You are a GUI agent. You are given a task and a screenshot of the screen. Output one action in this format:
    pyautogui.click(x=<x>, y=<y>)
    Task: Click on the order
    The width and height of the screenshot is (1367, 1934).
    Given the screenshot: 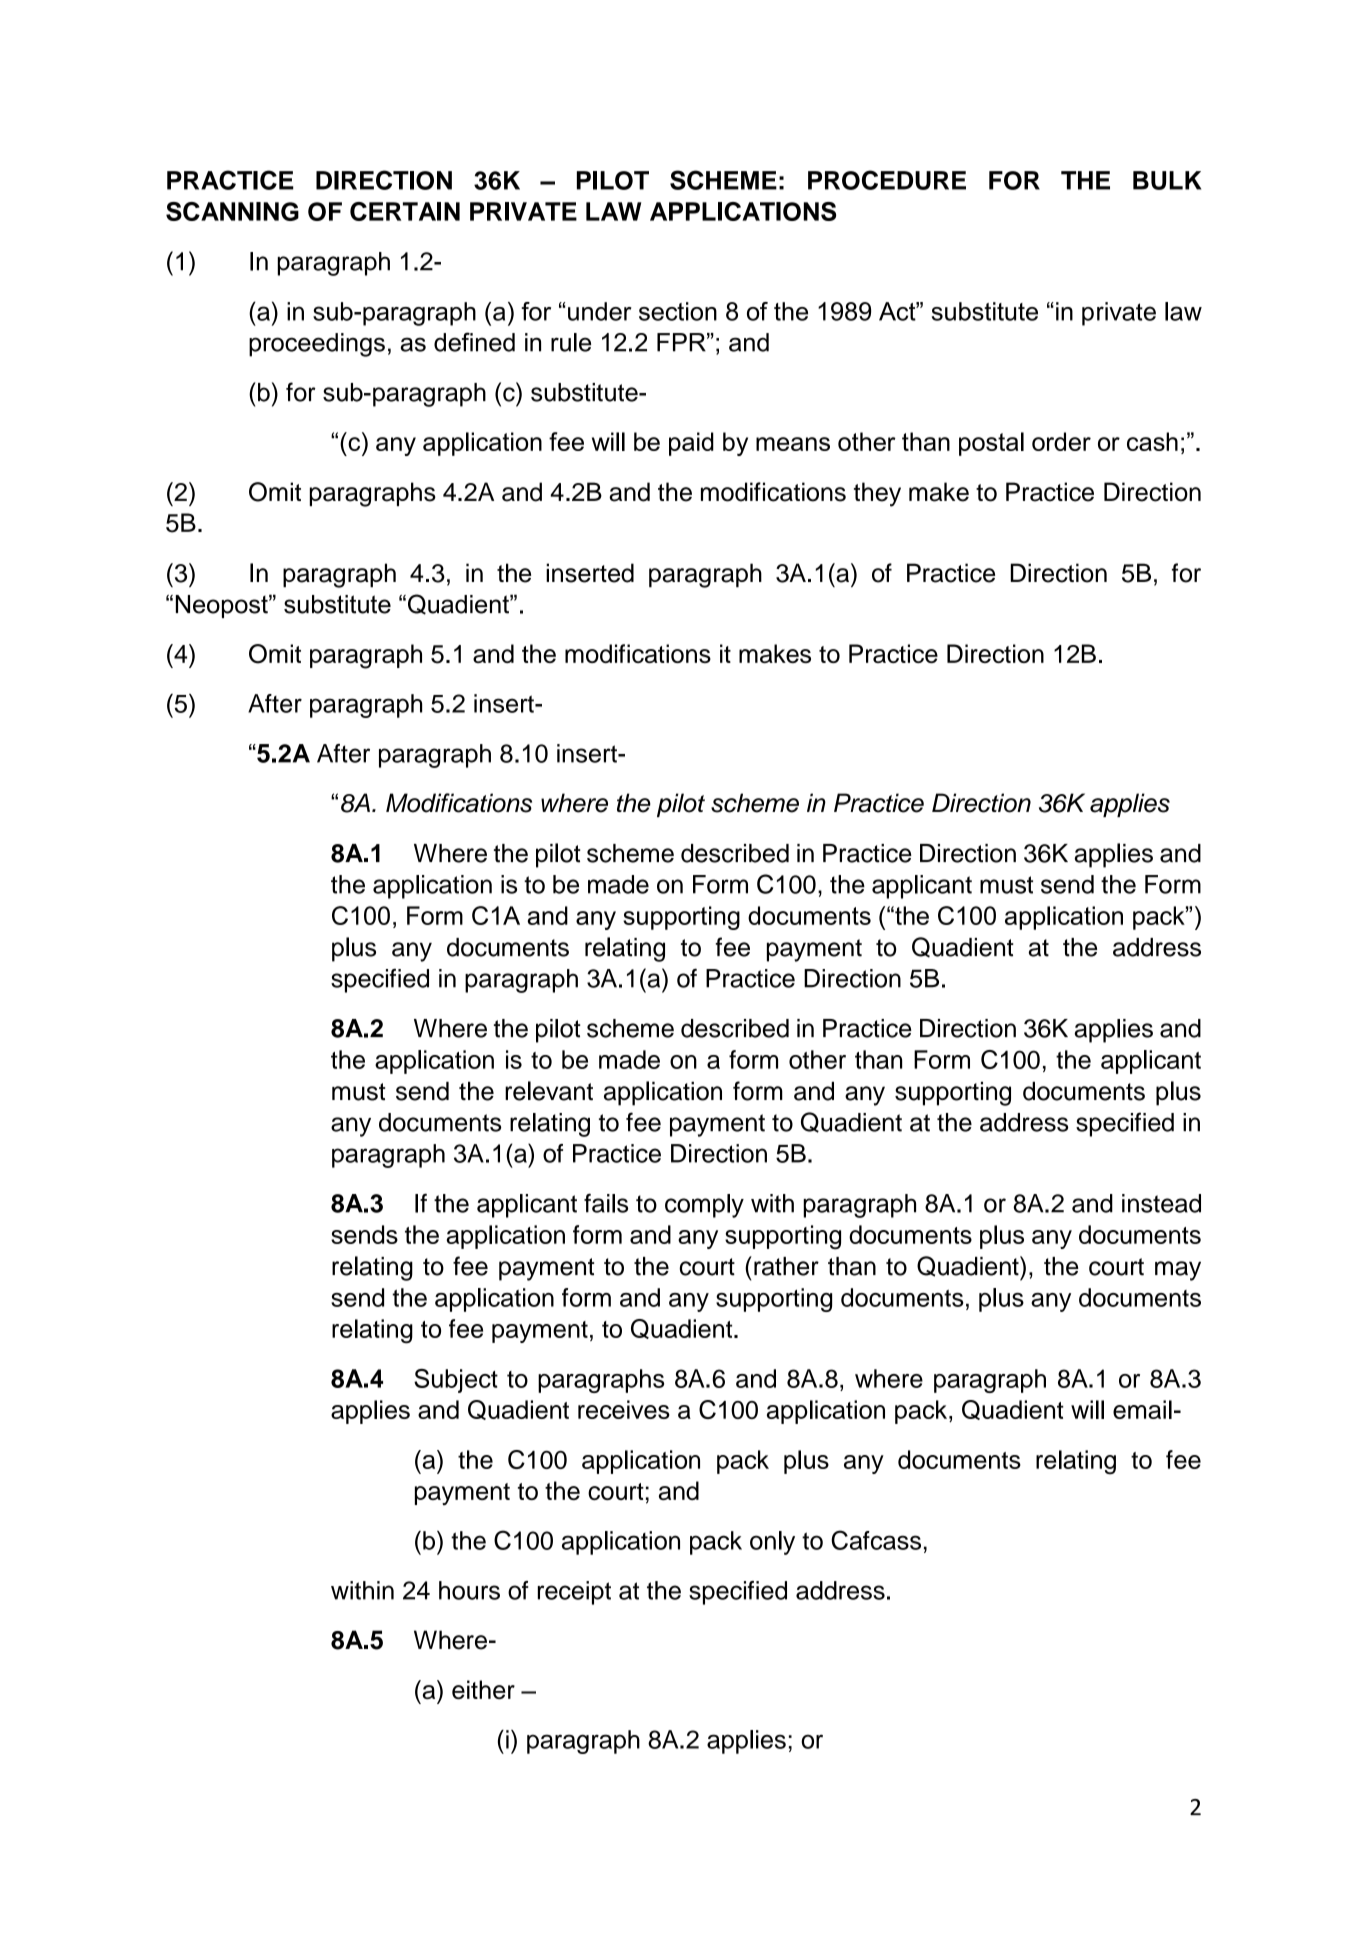 What is the action you would take?
    pyautogui.click(x=1061, y=441)
